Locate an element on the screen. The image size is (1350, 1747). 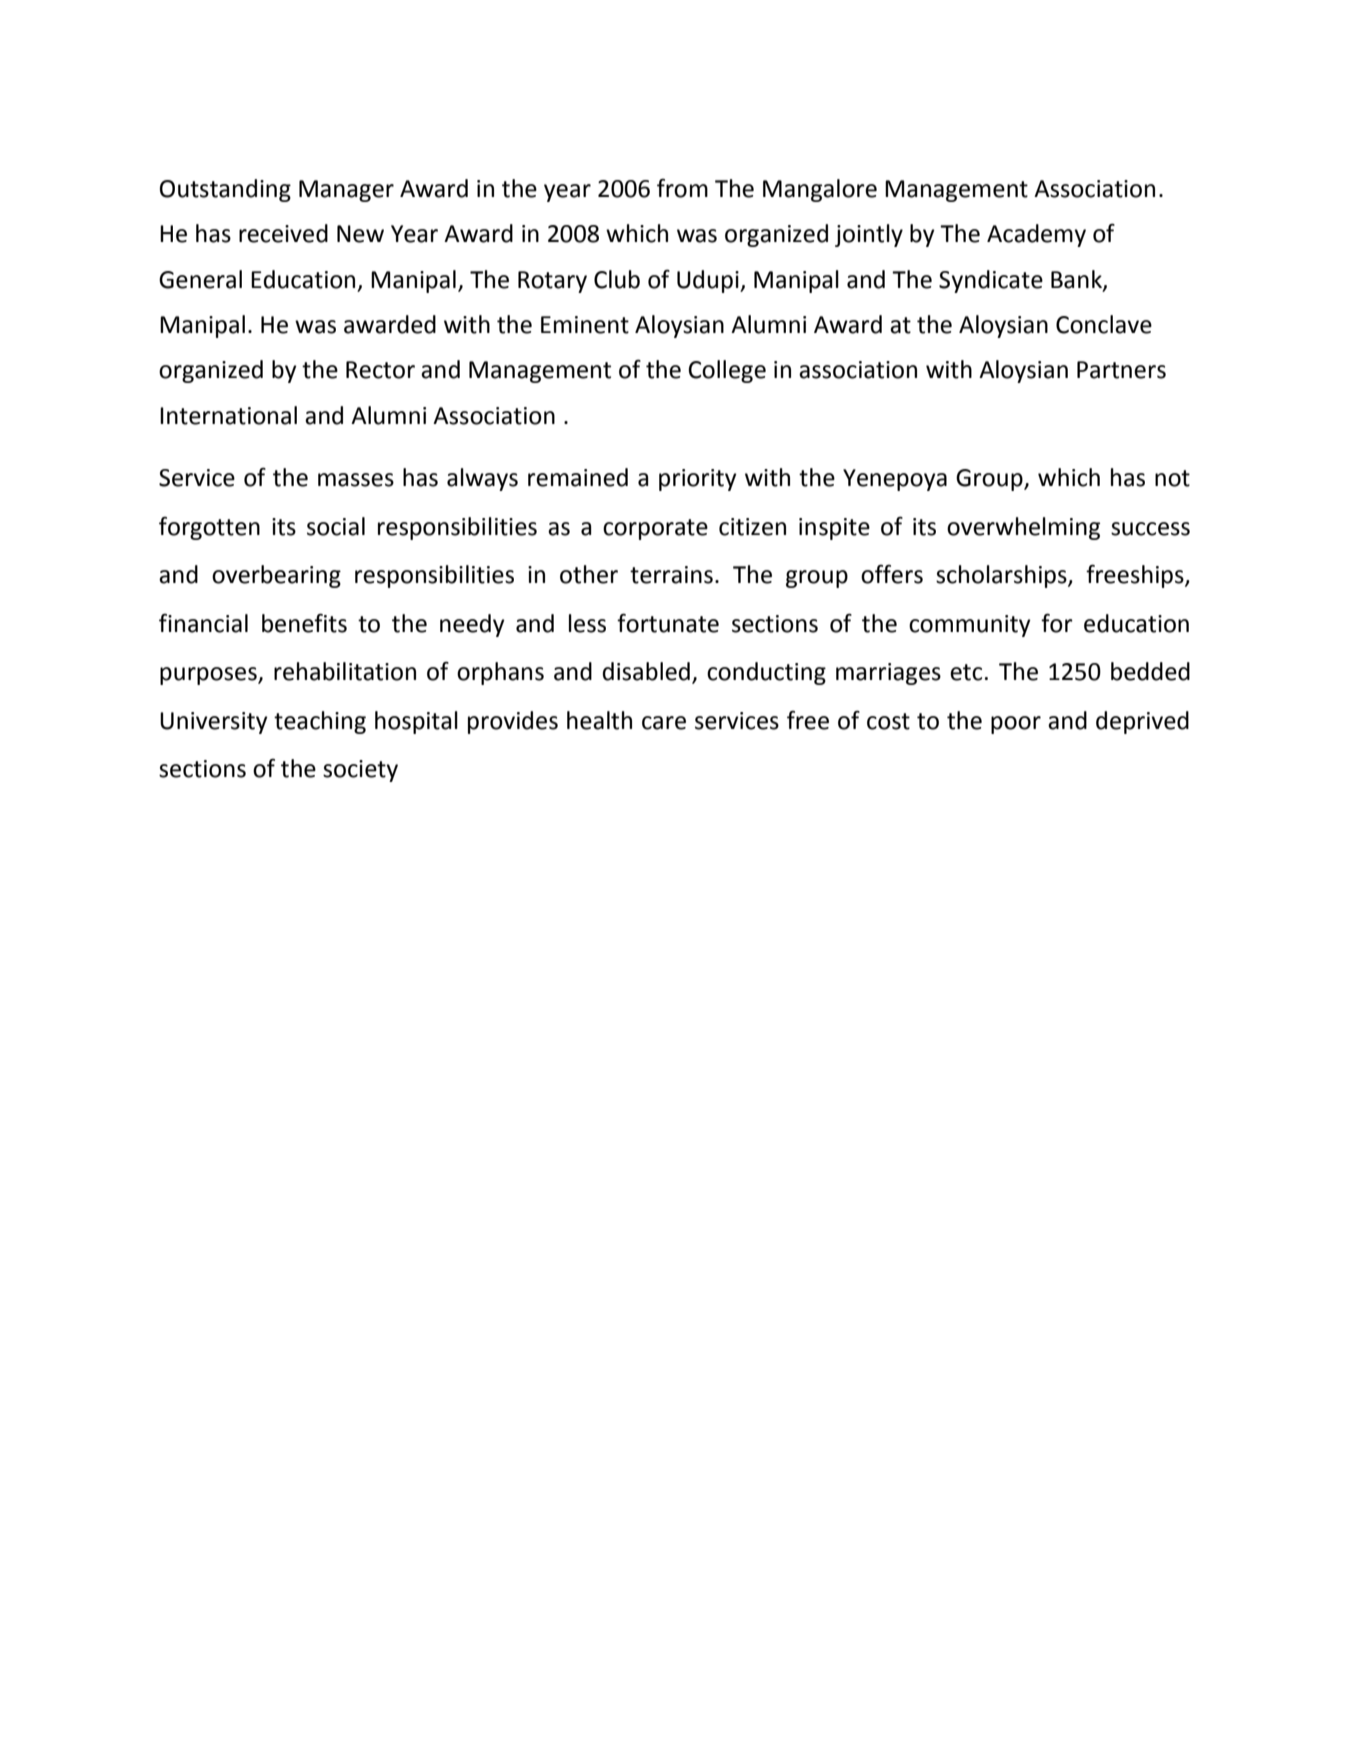
Academy is located at coordinates (1036, 235).
